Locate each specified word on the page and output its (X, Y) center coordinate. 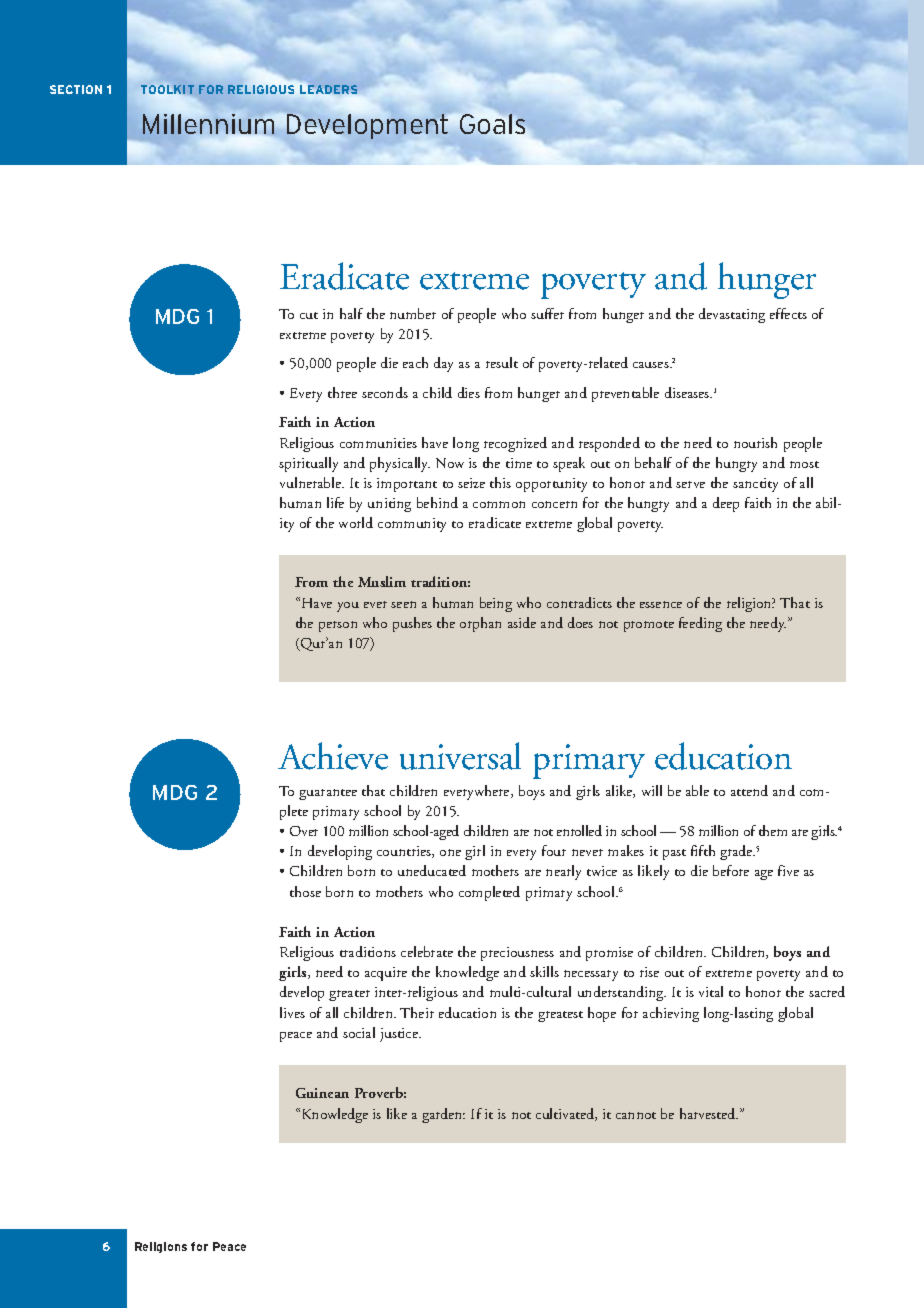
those (305, 891)
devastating (732, 315)
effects (788, 313)
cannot (636, 1115)
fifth (703, 850)
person (338, 626)
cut (309, 315)
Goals (492, 124)
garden (443, 1115)
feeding (700, 624)
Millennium (208, 124)
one (450, 852)
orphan (480, 624)
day (443, 364)
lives (292, 1012)
